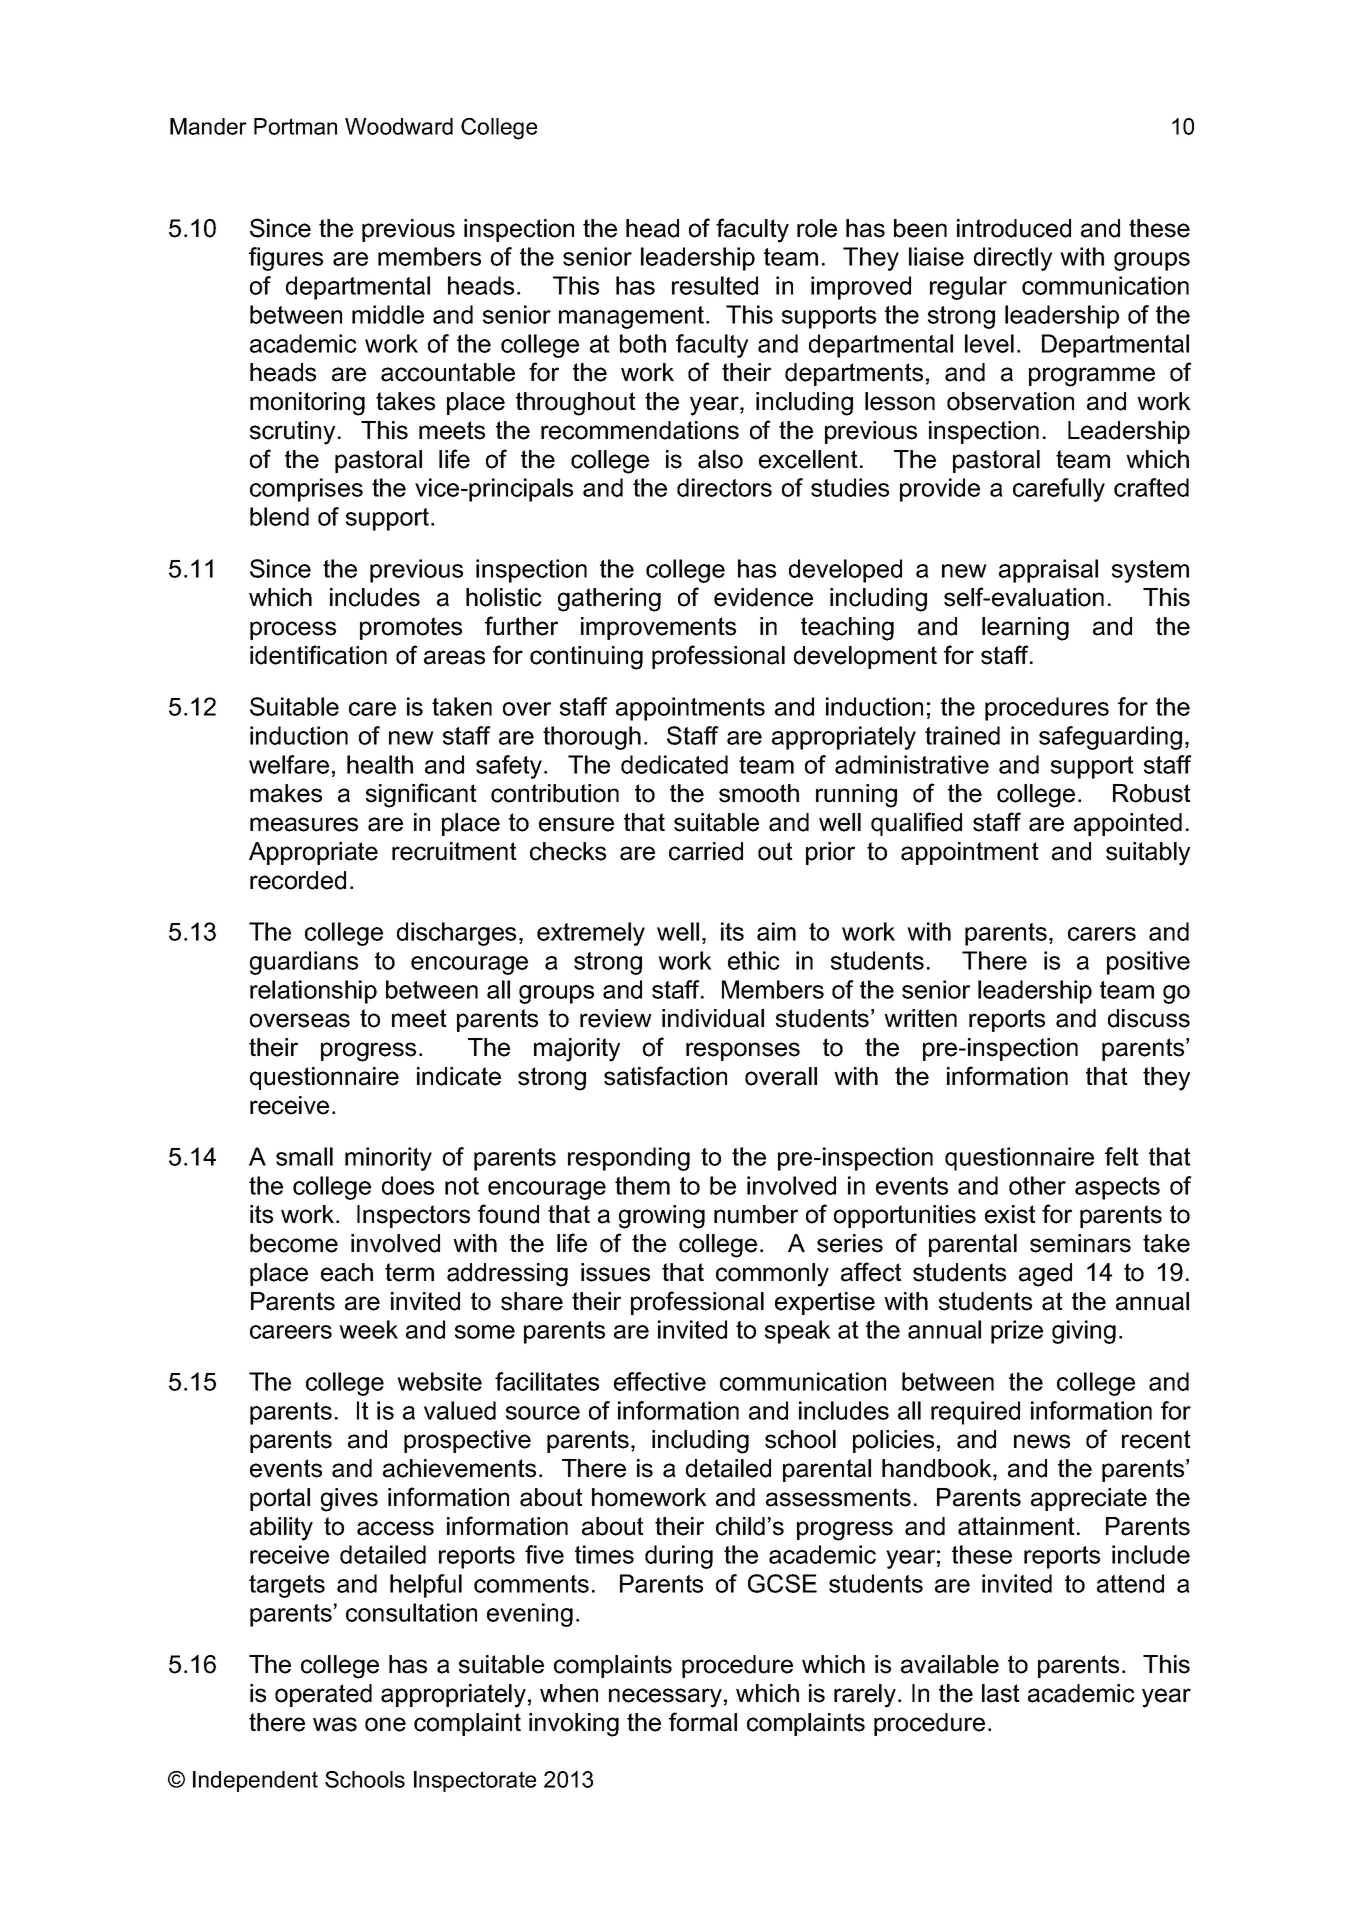 This page has height=1922, width=1359. What do you see at coordinates (1037, 1185) in the page?
I see `other` at bounding box center [1037, 1185].
